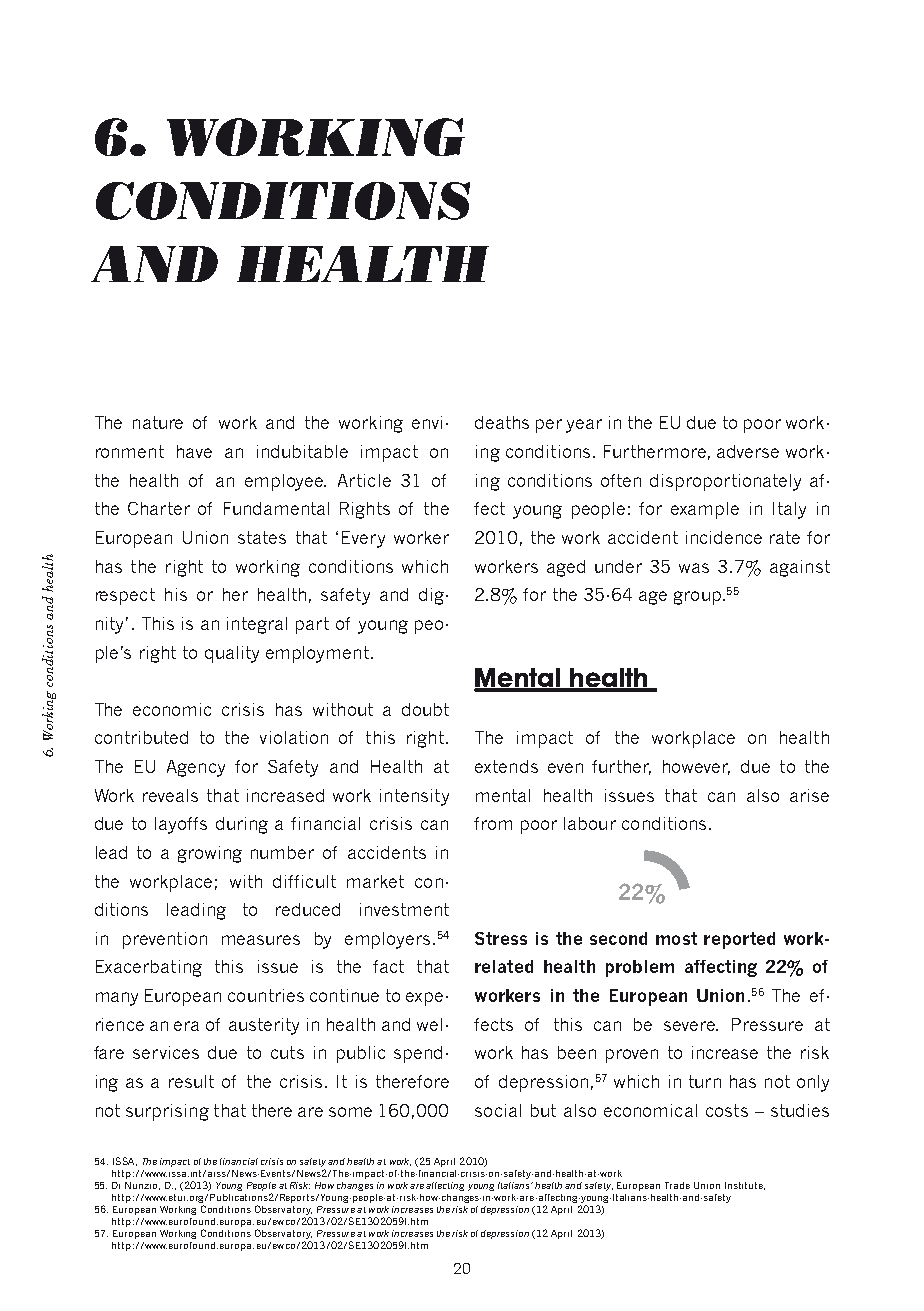 The width and height of the screenshot is (924, 1311). Describe the element at coordinates (696, 767) in the screenshot. I see `however` at that location.
